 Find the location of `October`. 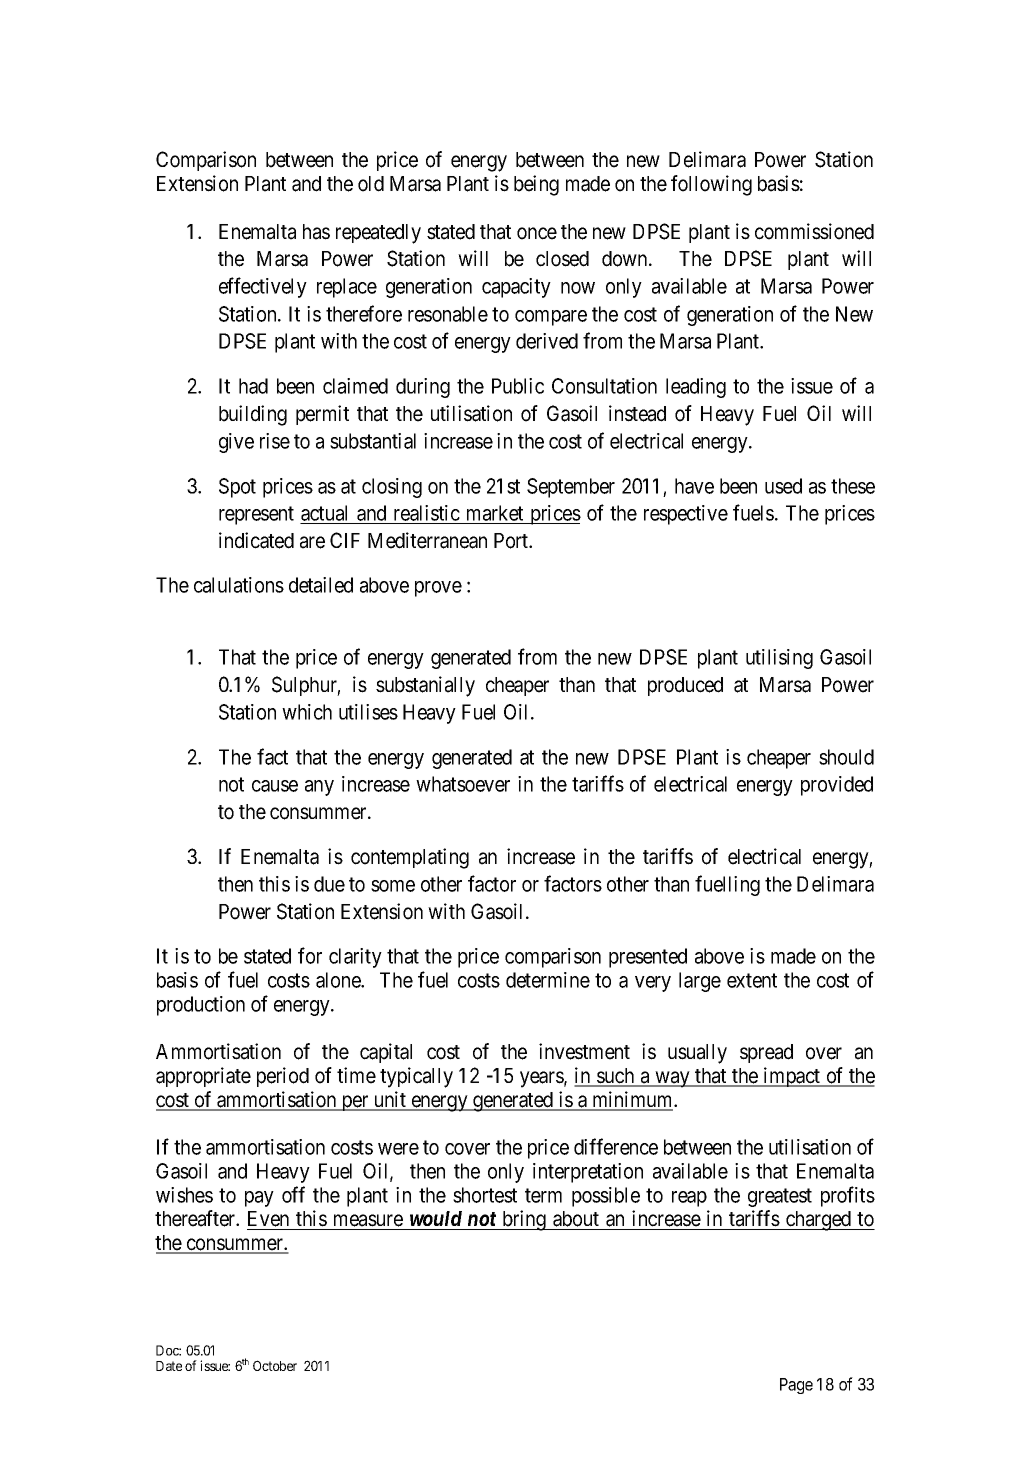

October is located at coordinates (275, 1365).
